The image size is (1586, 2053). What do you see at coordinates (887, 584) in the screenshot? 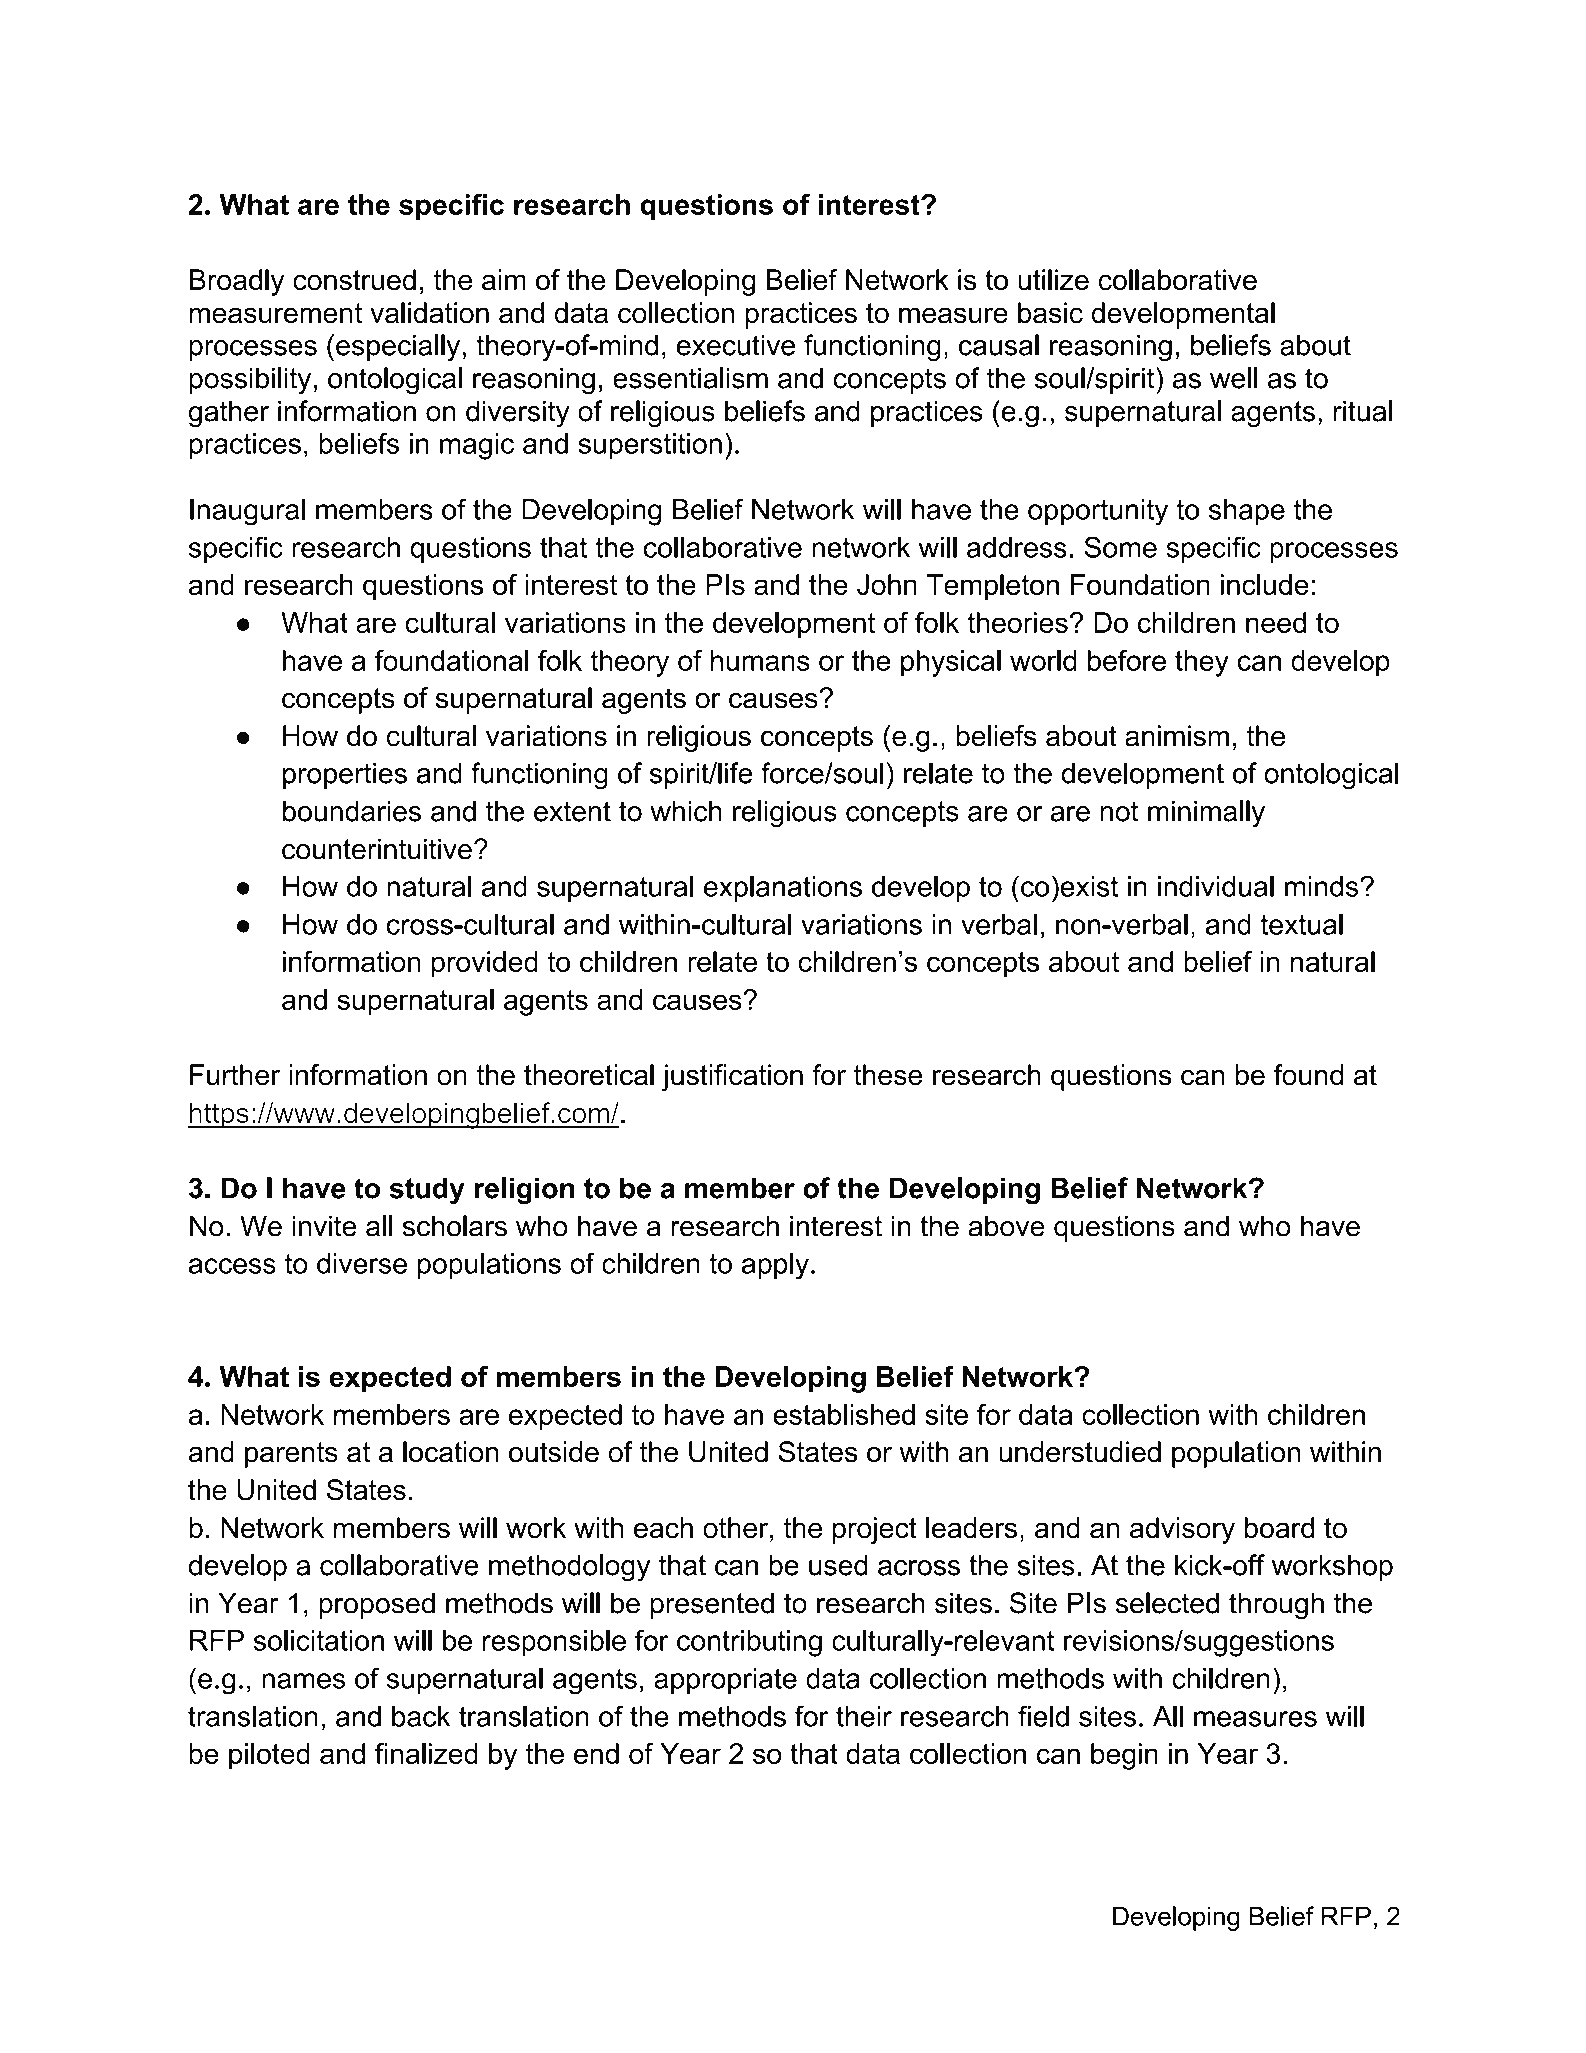
I see `John` at bounding box center [887, 584].
